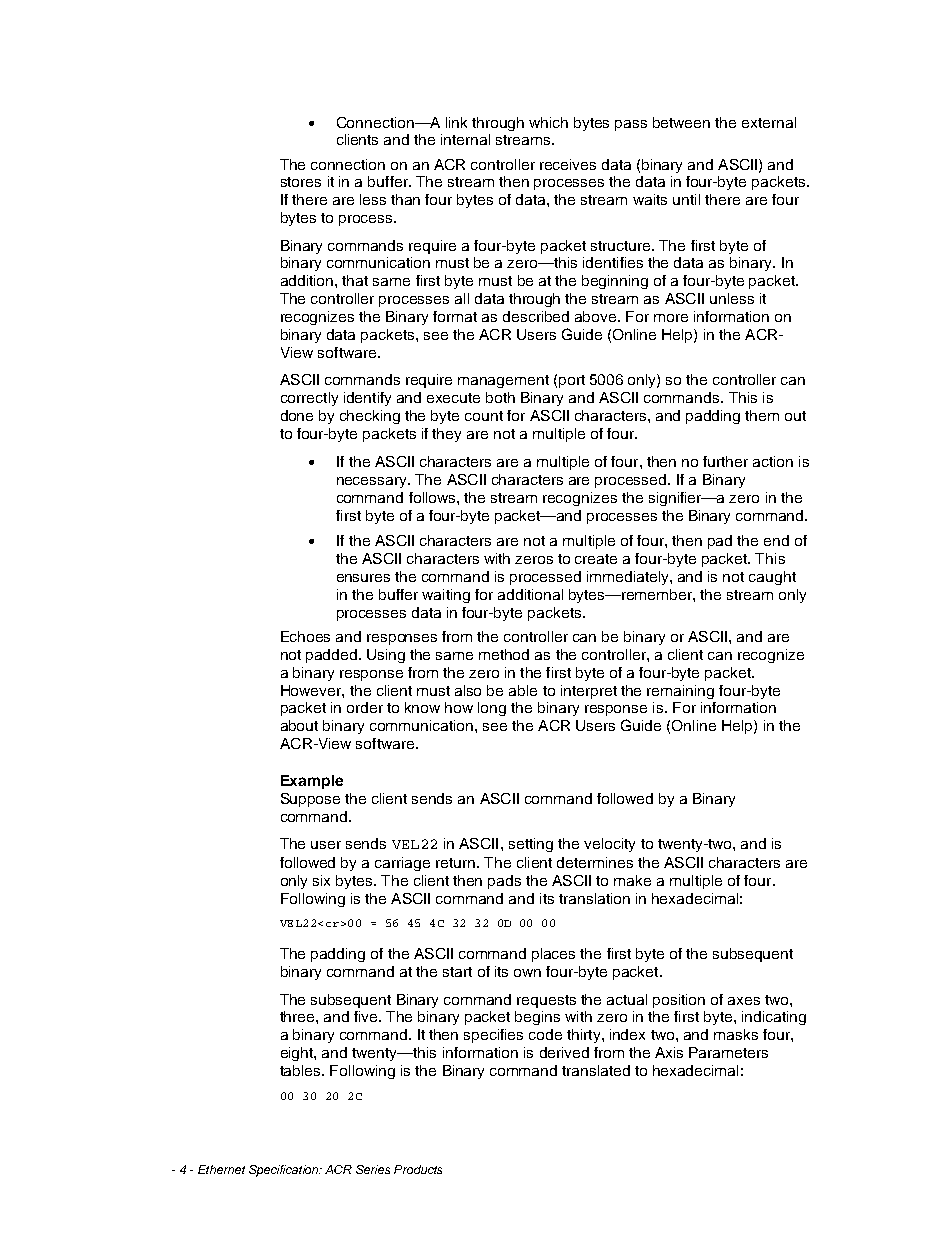 This screenshot has width=952, height=1233. What do you see at coordinates (418, 1169) in the screenshot?
I see `Products` at bounding box center [418, 1169].
